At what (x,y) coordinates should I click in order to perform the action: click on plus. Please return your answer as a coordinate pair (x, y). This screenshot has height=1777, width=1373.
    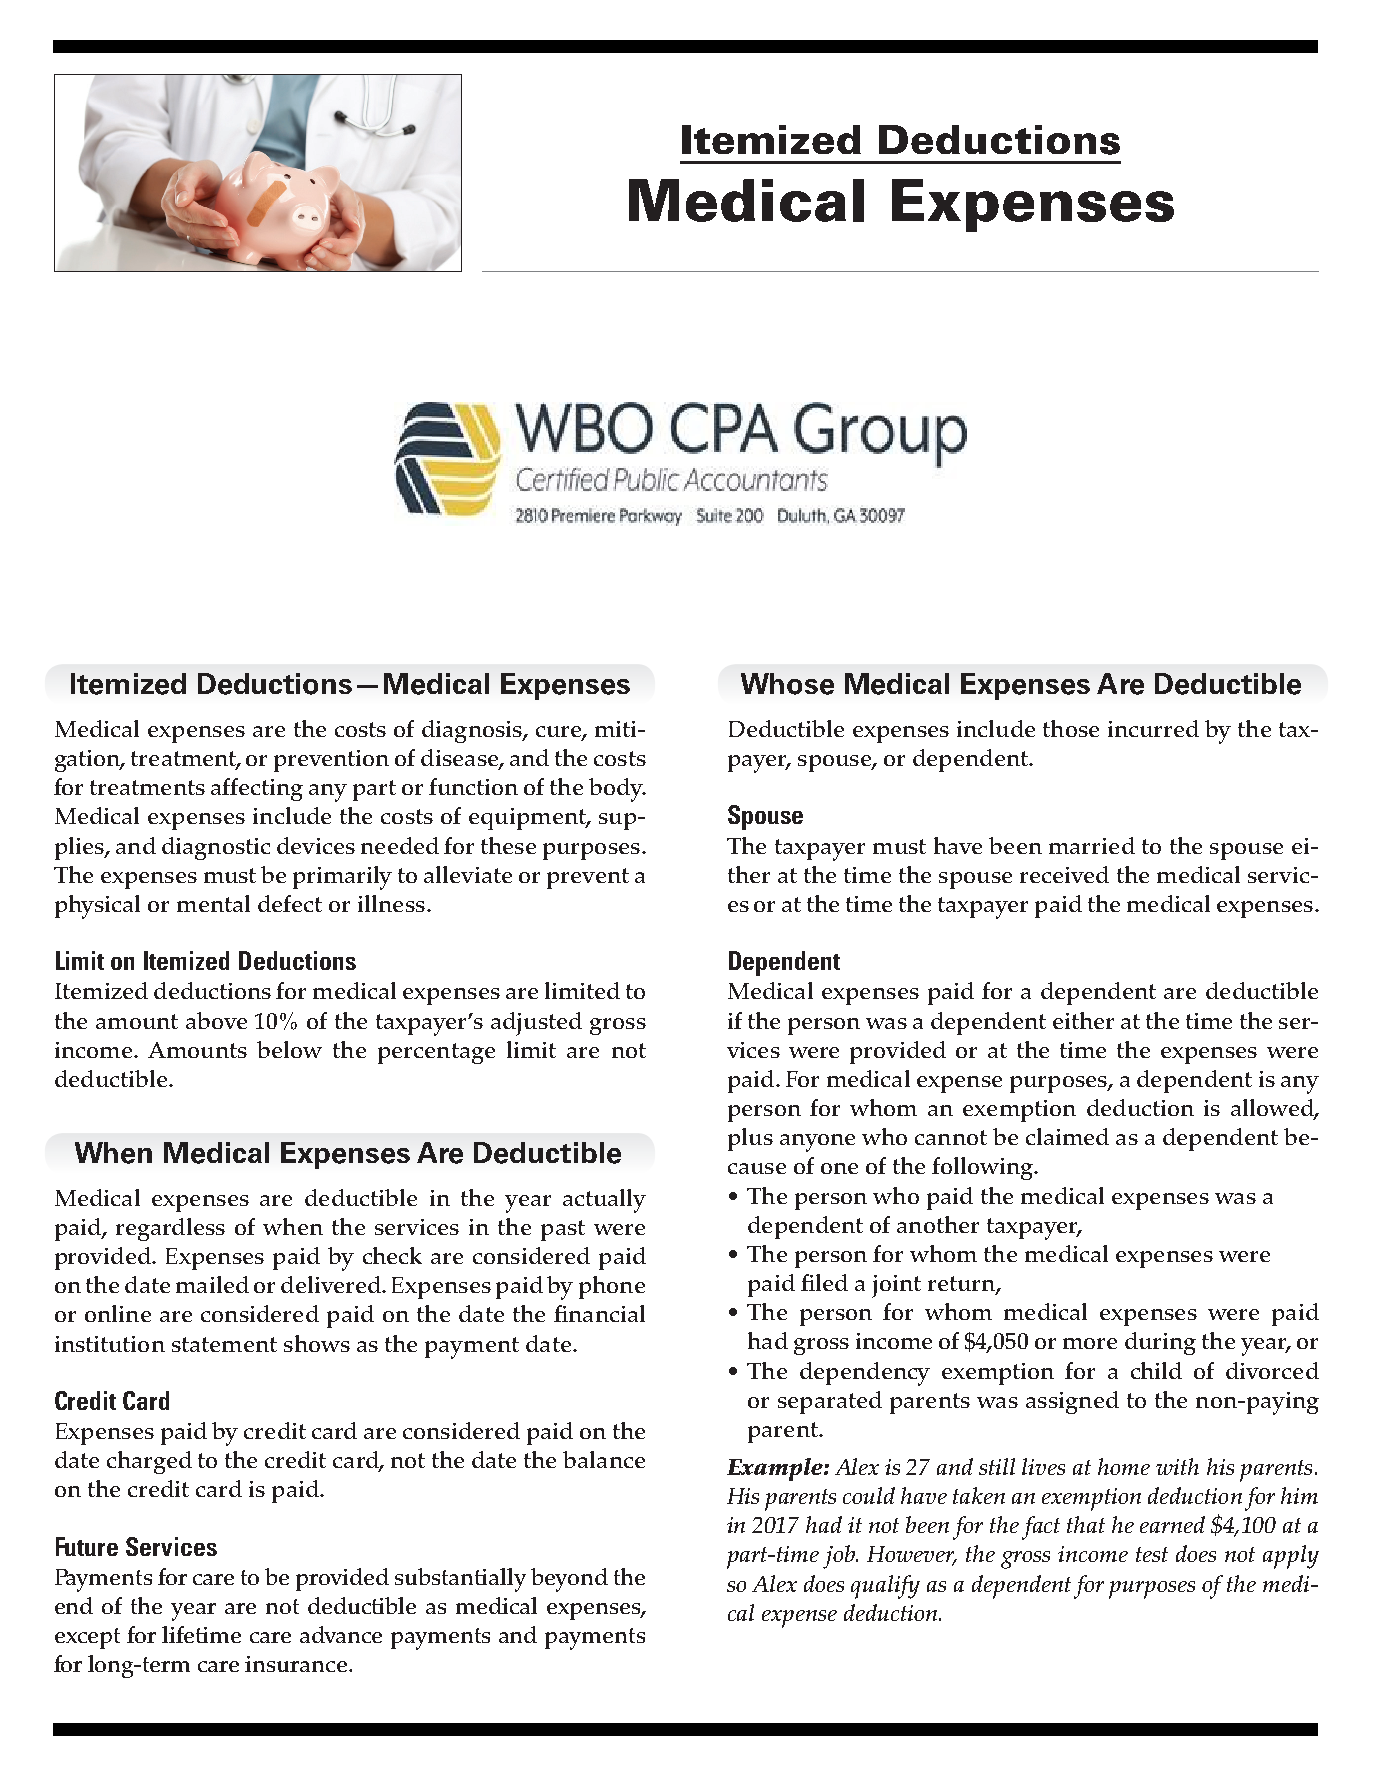
    Looking at the image, I should click on (750, 1139).
